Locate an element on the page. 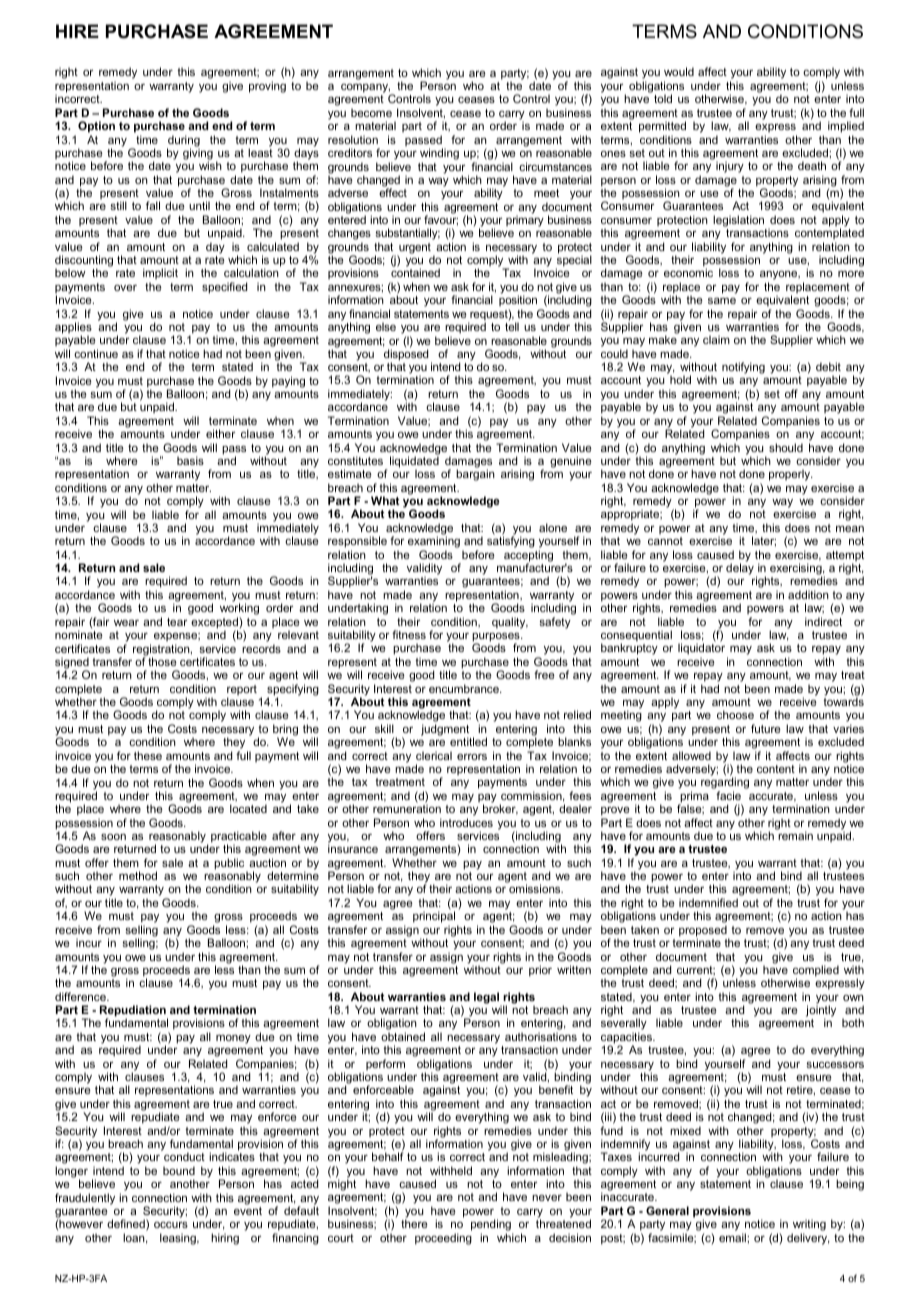 The width and height of the image is (924, 1307). email is located at coordinates (733, 1237).
